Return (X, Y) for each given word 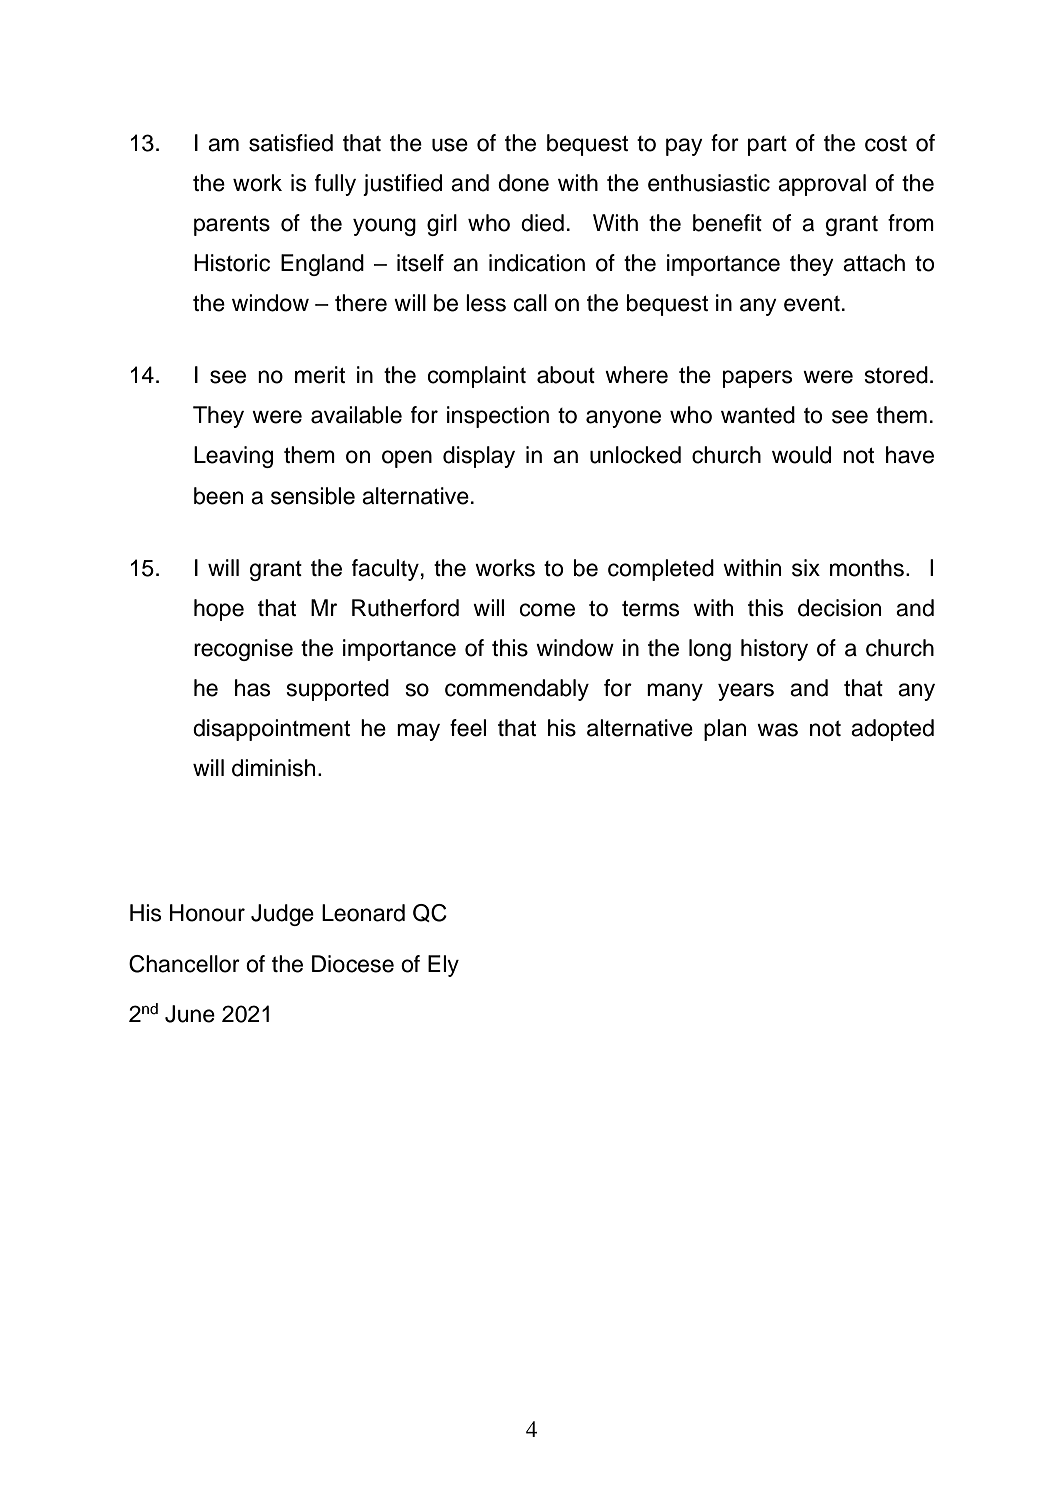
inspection (498, 417)
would (801, 455)
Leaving (233, 457)
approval (822, 185)
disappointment (271, 730)
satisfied (291, 143)
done (523, 183)
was (777, 730)
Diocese (353, 964)
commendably (517, 690)
